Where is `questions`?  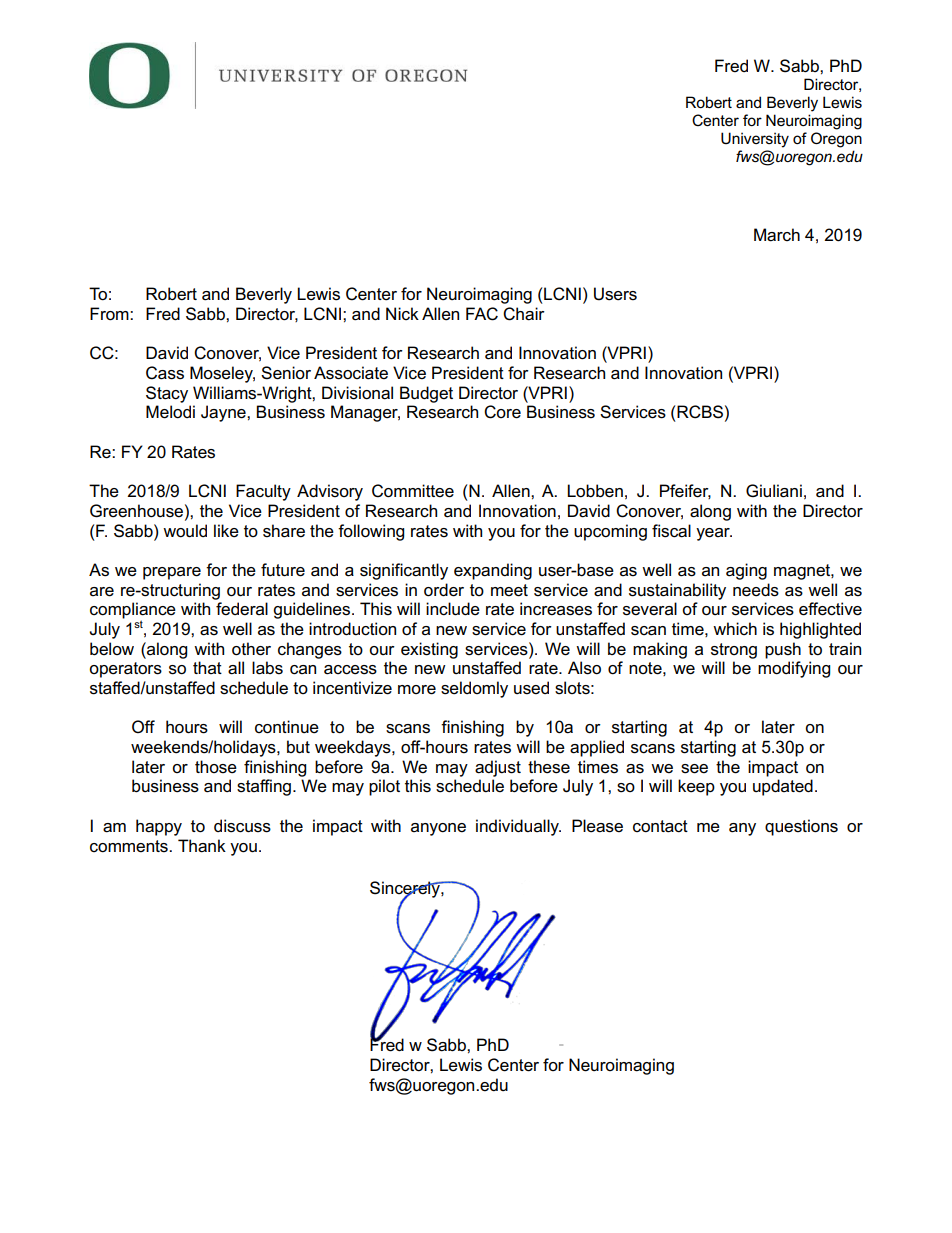
questions is located at coordinates (801, 827).
